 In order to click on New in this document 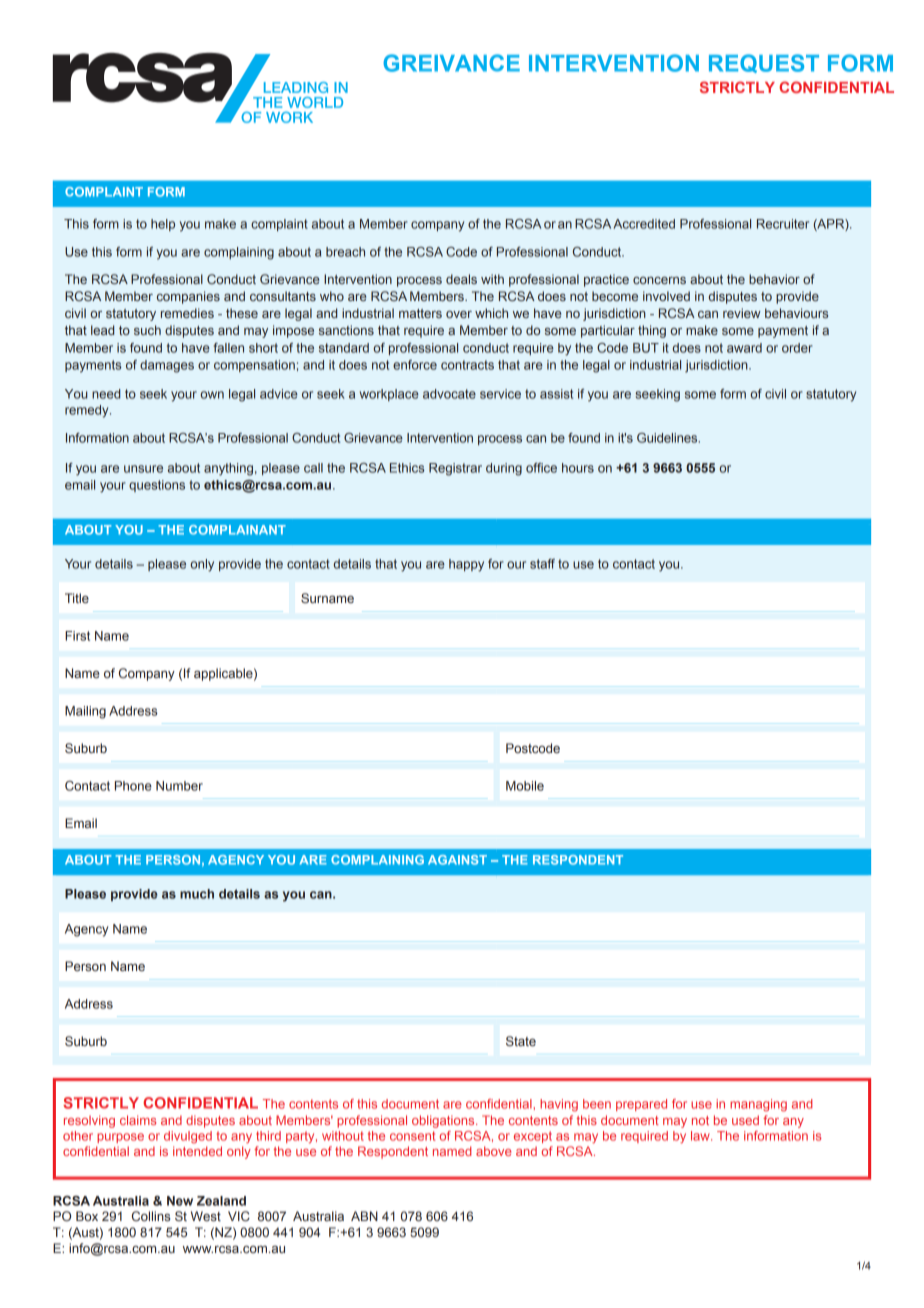, I will do `click(180, 1201)`.
